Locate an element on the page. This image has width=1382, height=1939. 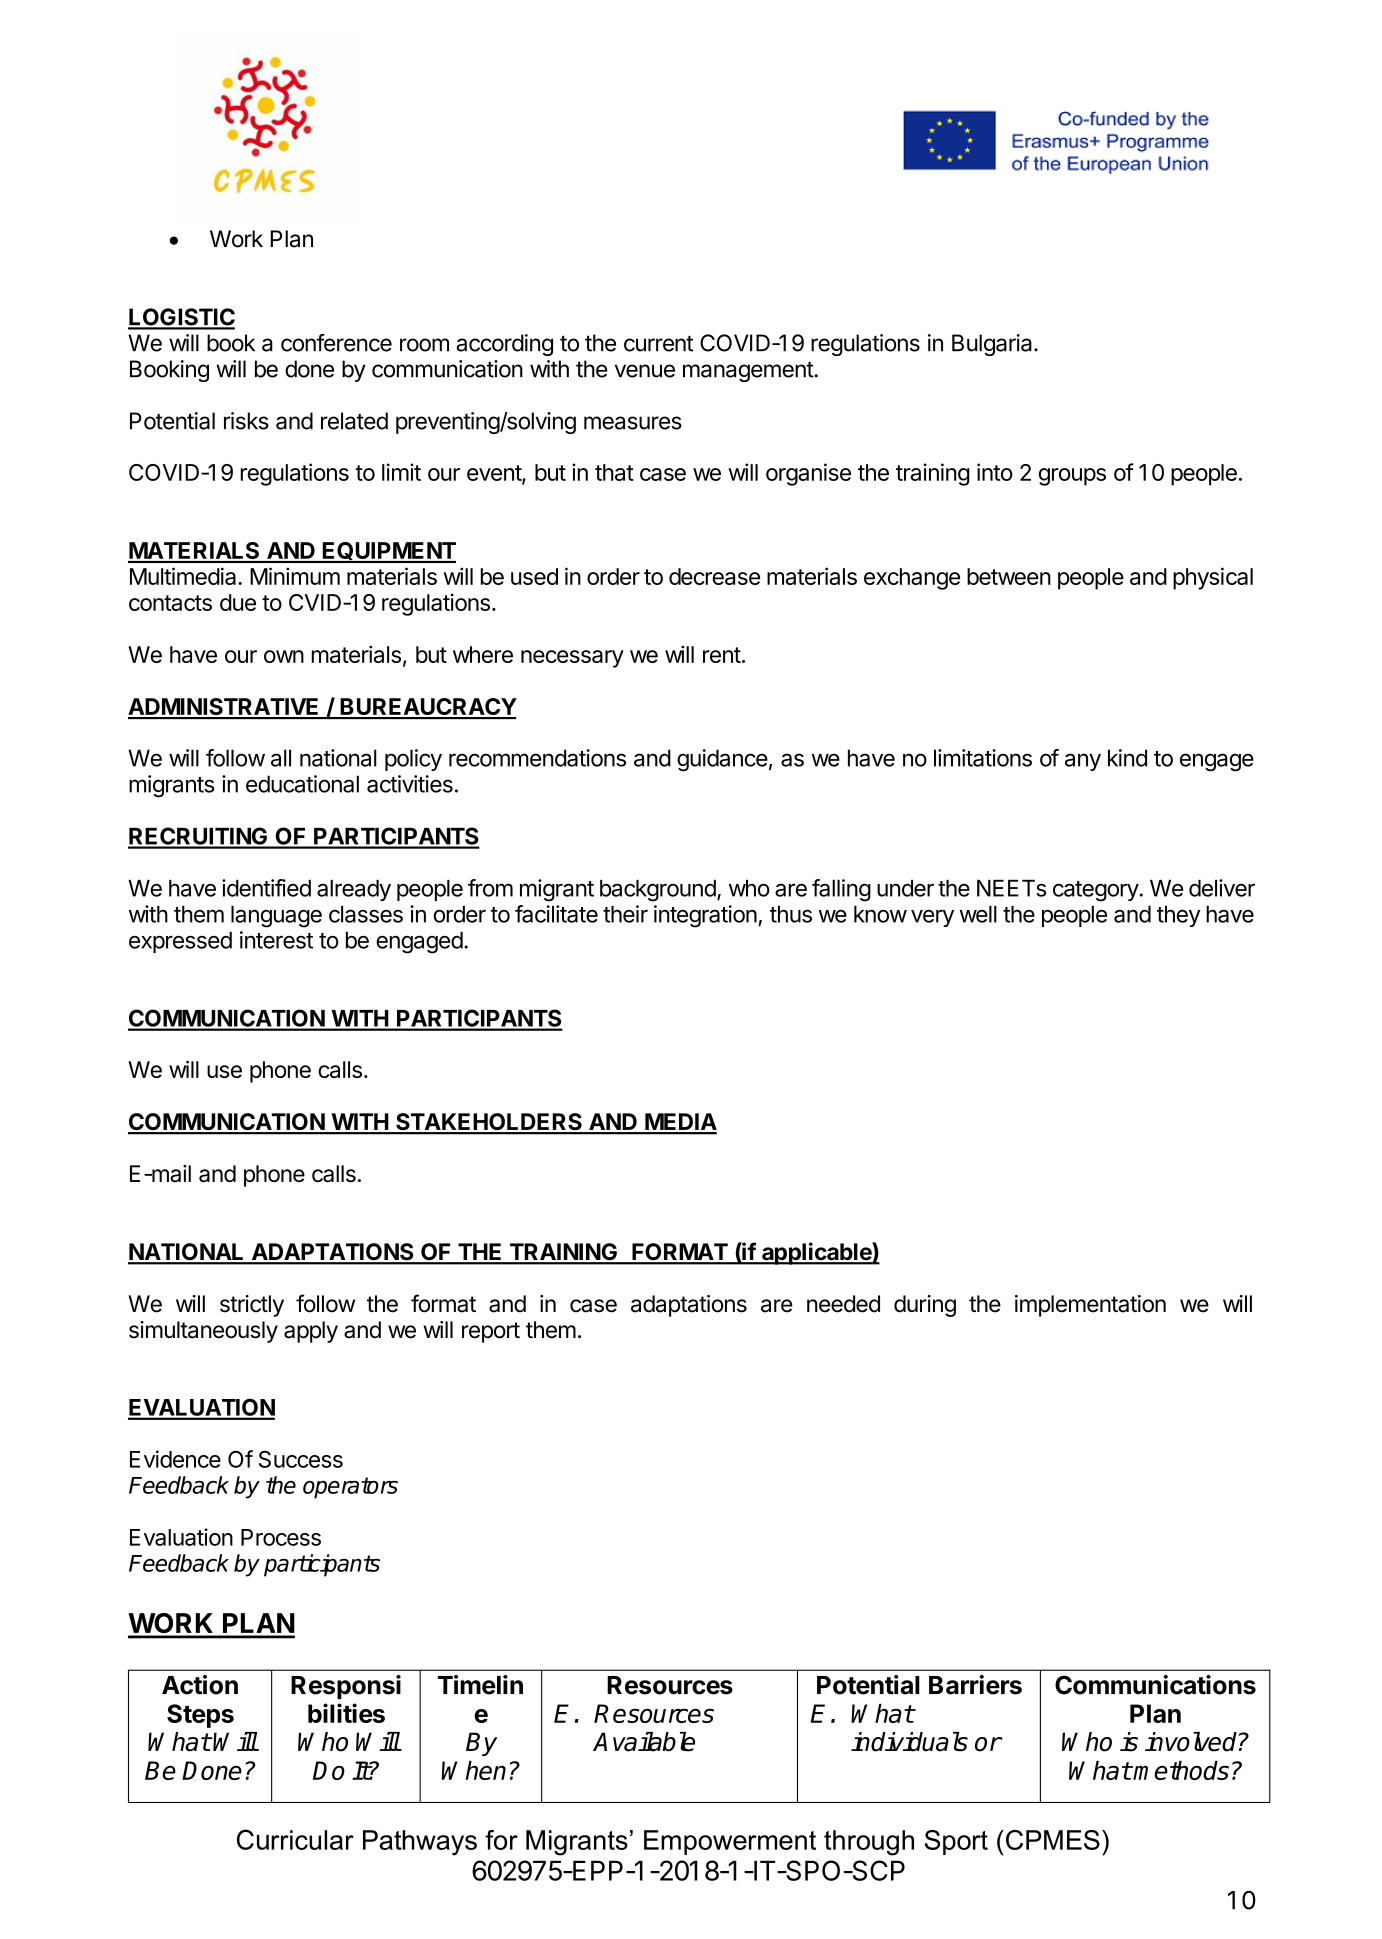
venue is located at coordinates (645, 371).
